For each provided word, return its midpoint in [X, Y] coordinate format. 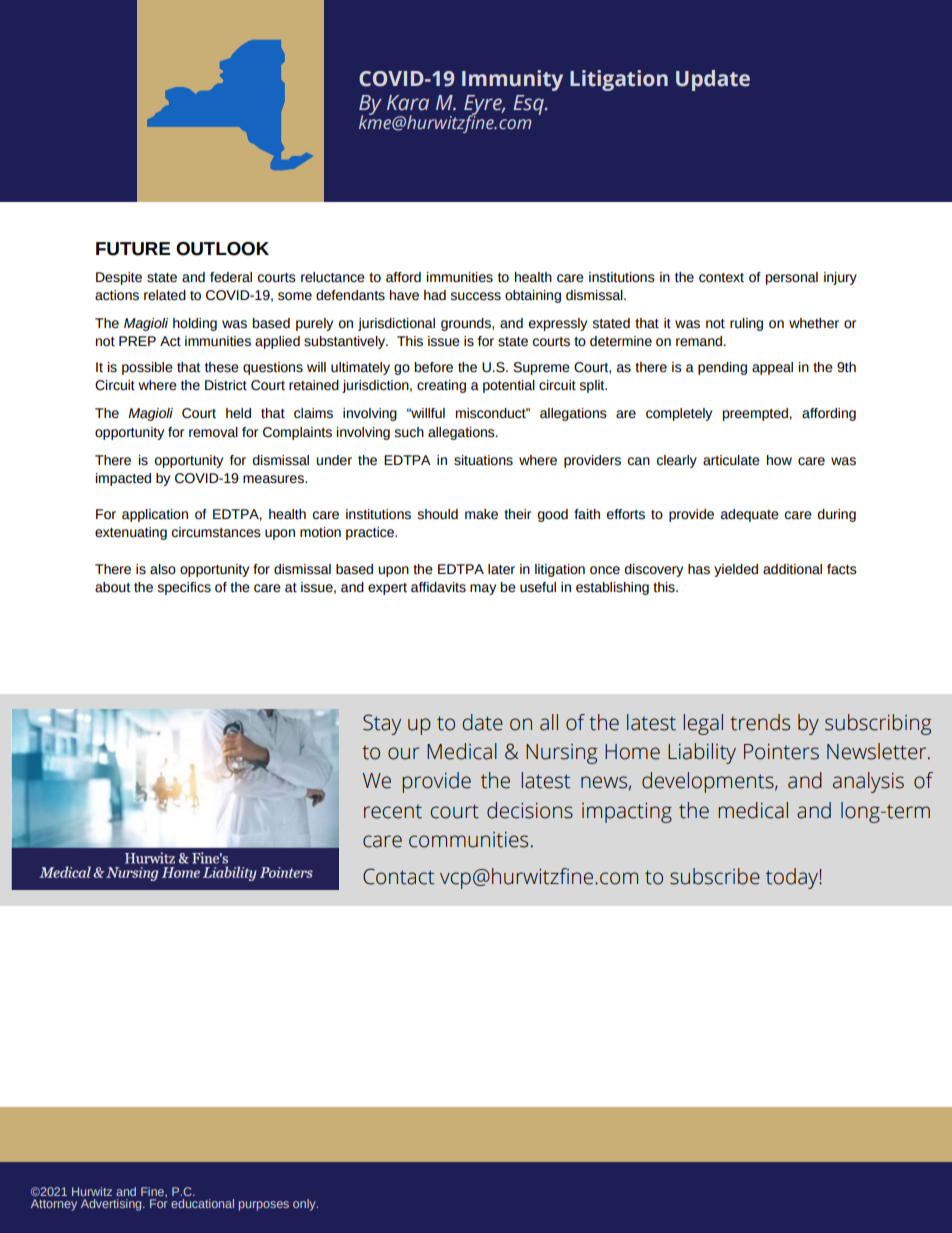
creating [441, 386]
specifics [184, 588]
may [483, 589]
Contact [398, 876]
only [305, 1205]
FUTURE [133, 249]
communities [468, 840]
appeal [772, 368]
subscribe [715, 876]
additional [792, 569]
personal [792, 278]
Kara [408, 103]
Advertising [112, 1205]
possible [147, 368]
